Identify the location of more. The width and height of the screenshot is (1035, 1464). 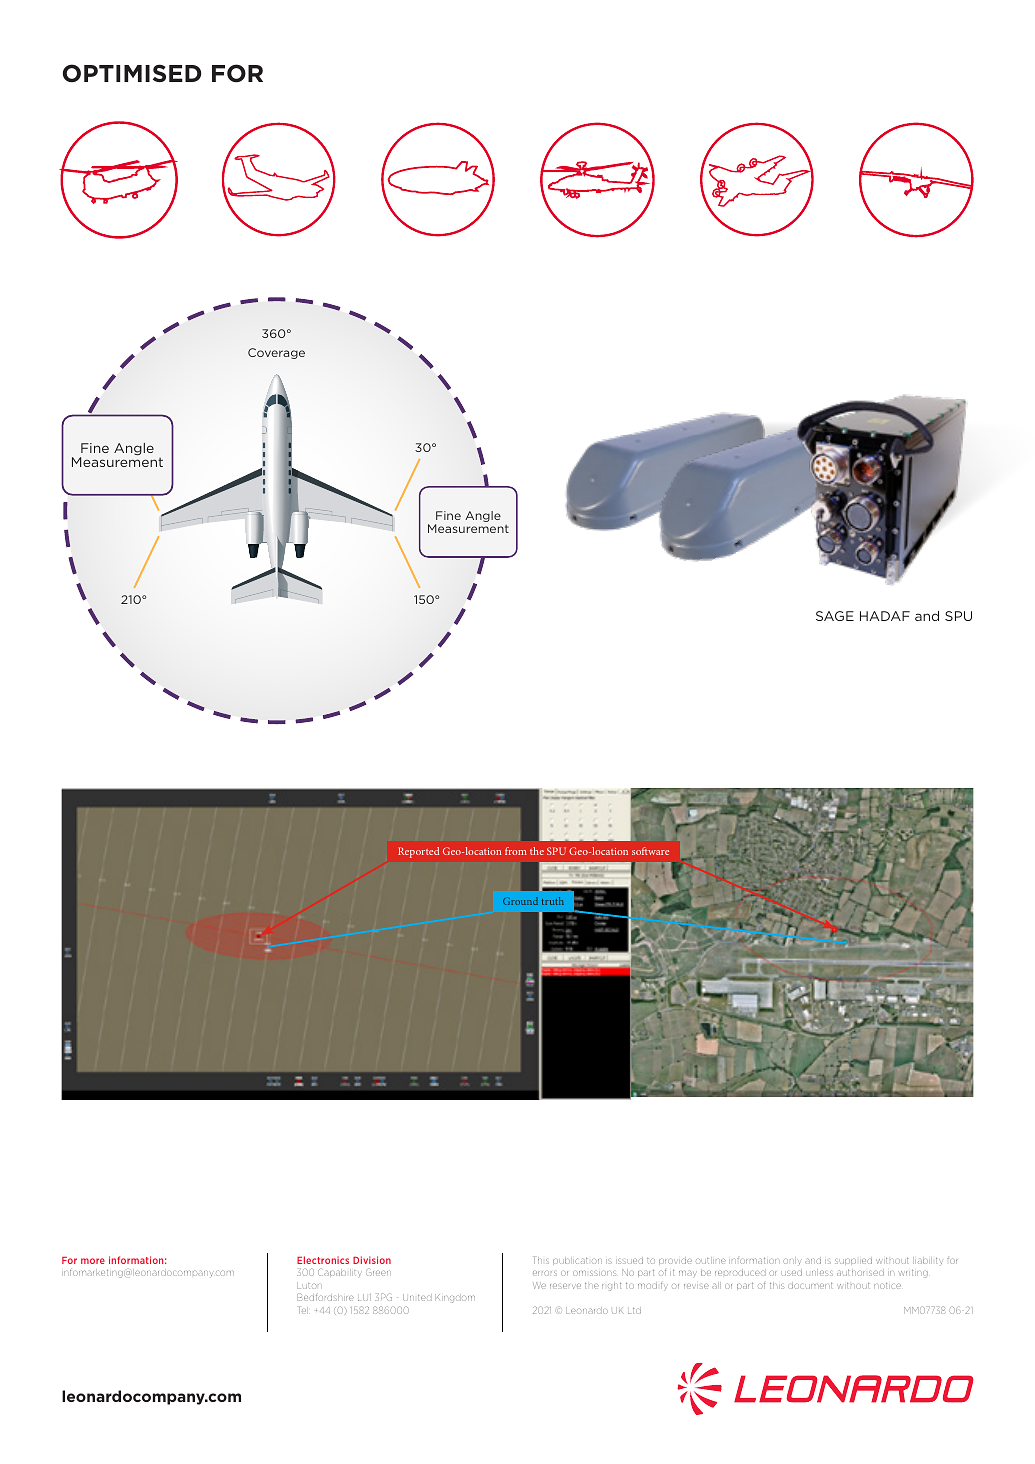
(93, 1261).
